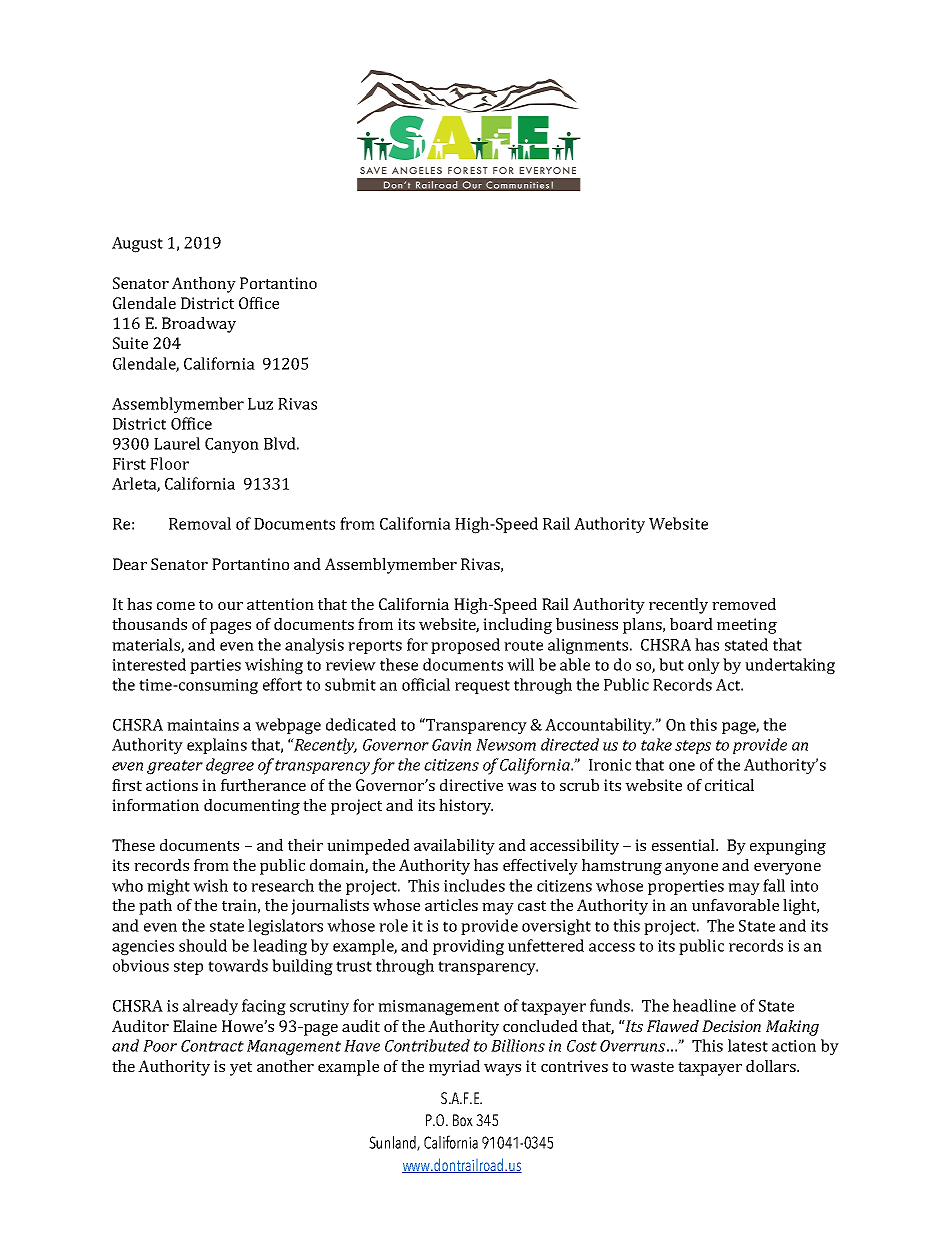  I want to click on yet, so click(241, 1069).
